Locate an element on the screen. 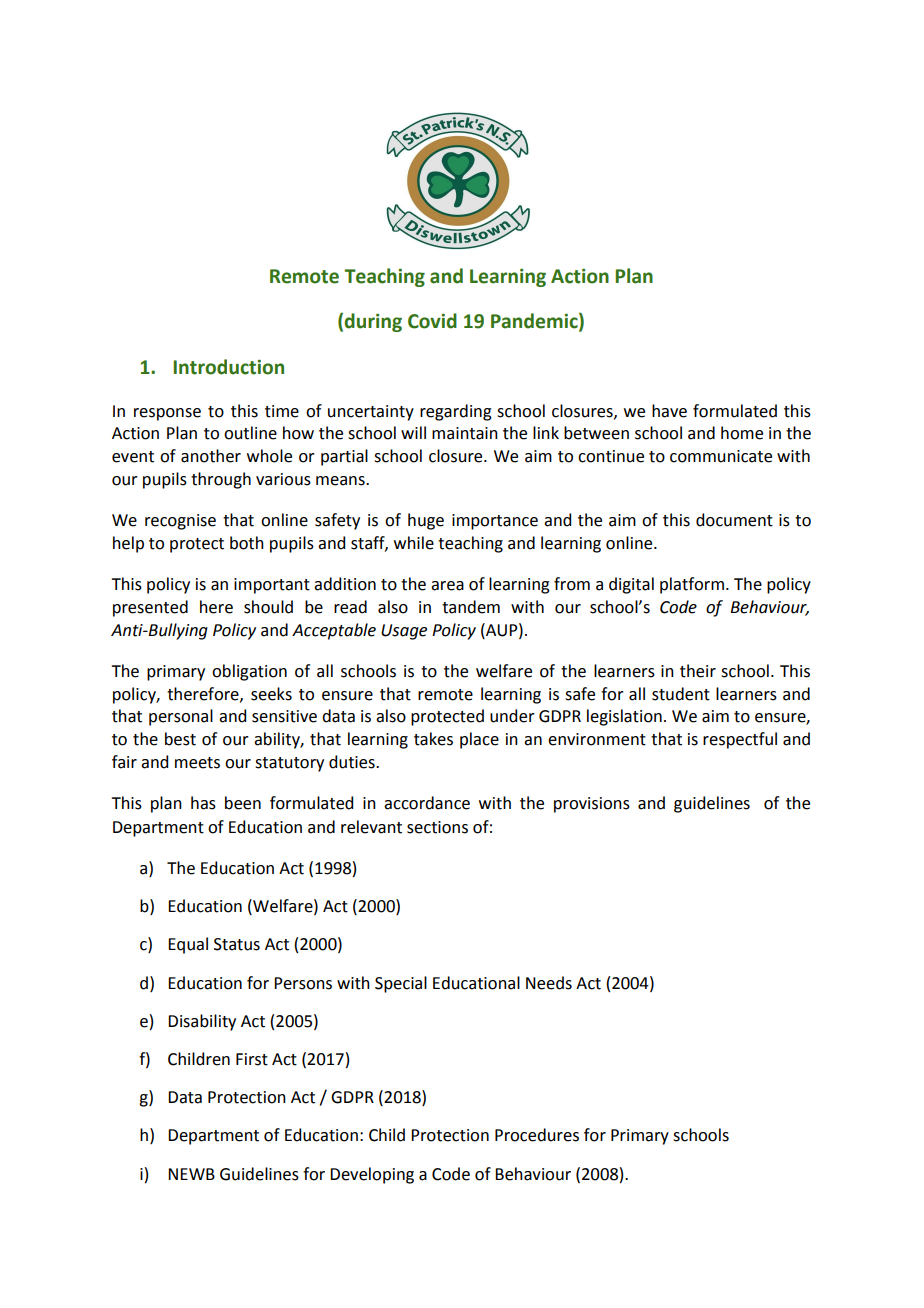 Image resolution: width=924 pixels, height=1308 pixels. have is located at coordinates (669, 411).
